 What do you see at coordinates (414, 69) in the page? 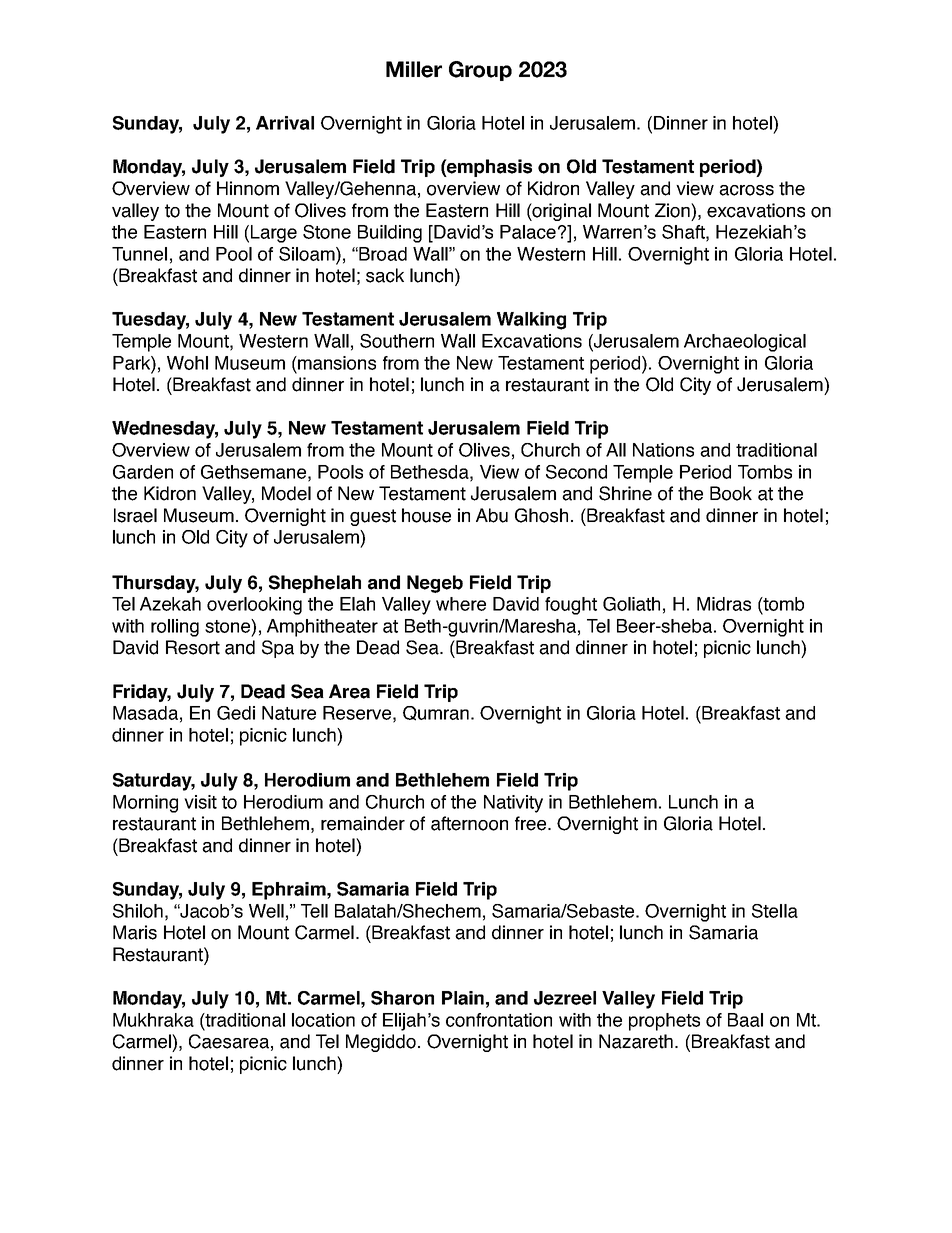
I see `Miller` at bounding box center [414, 69].
